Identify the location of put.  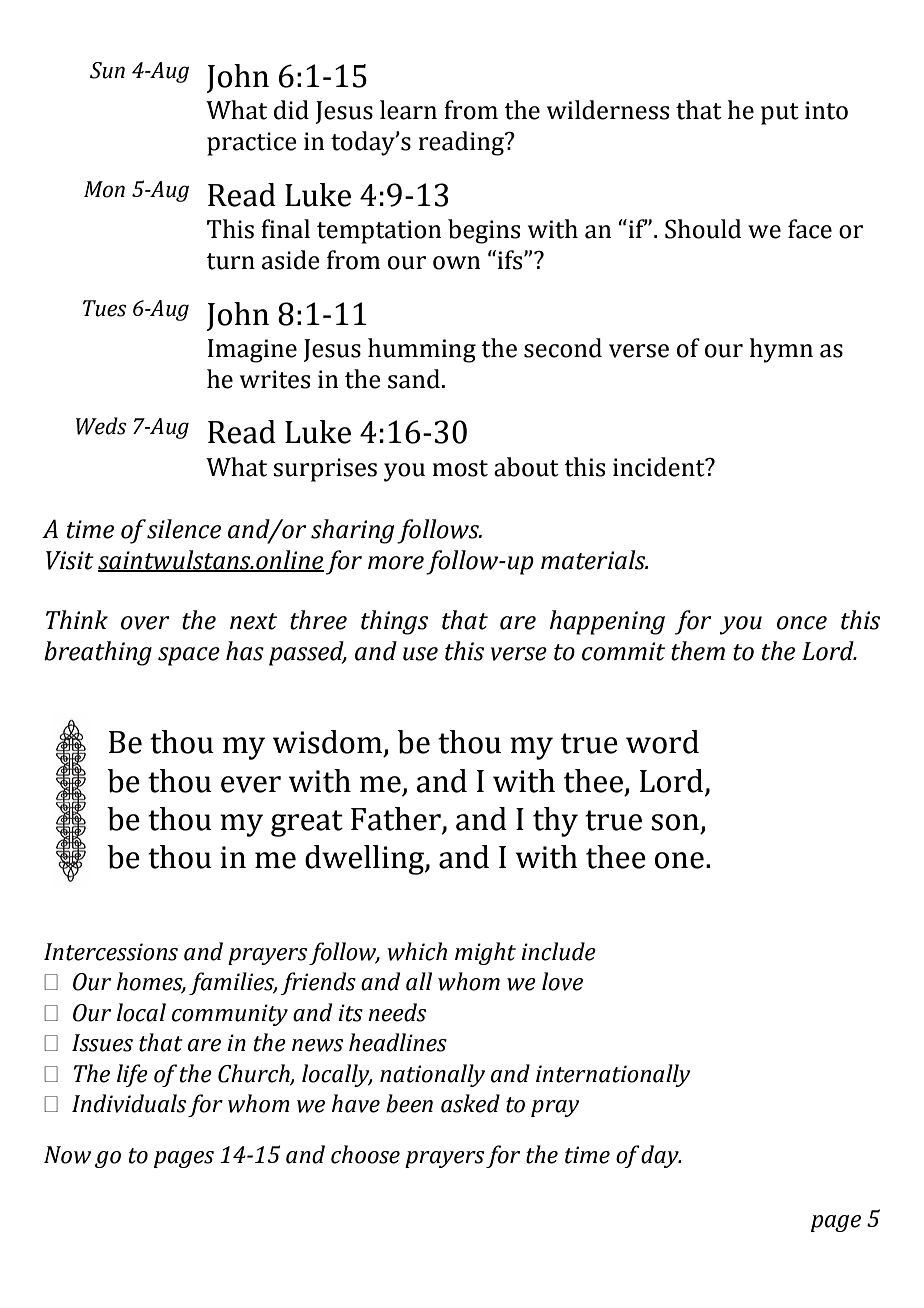
(780, 114).
